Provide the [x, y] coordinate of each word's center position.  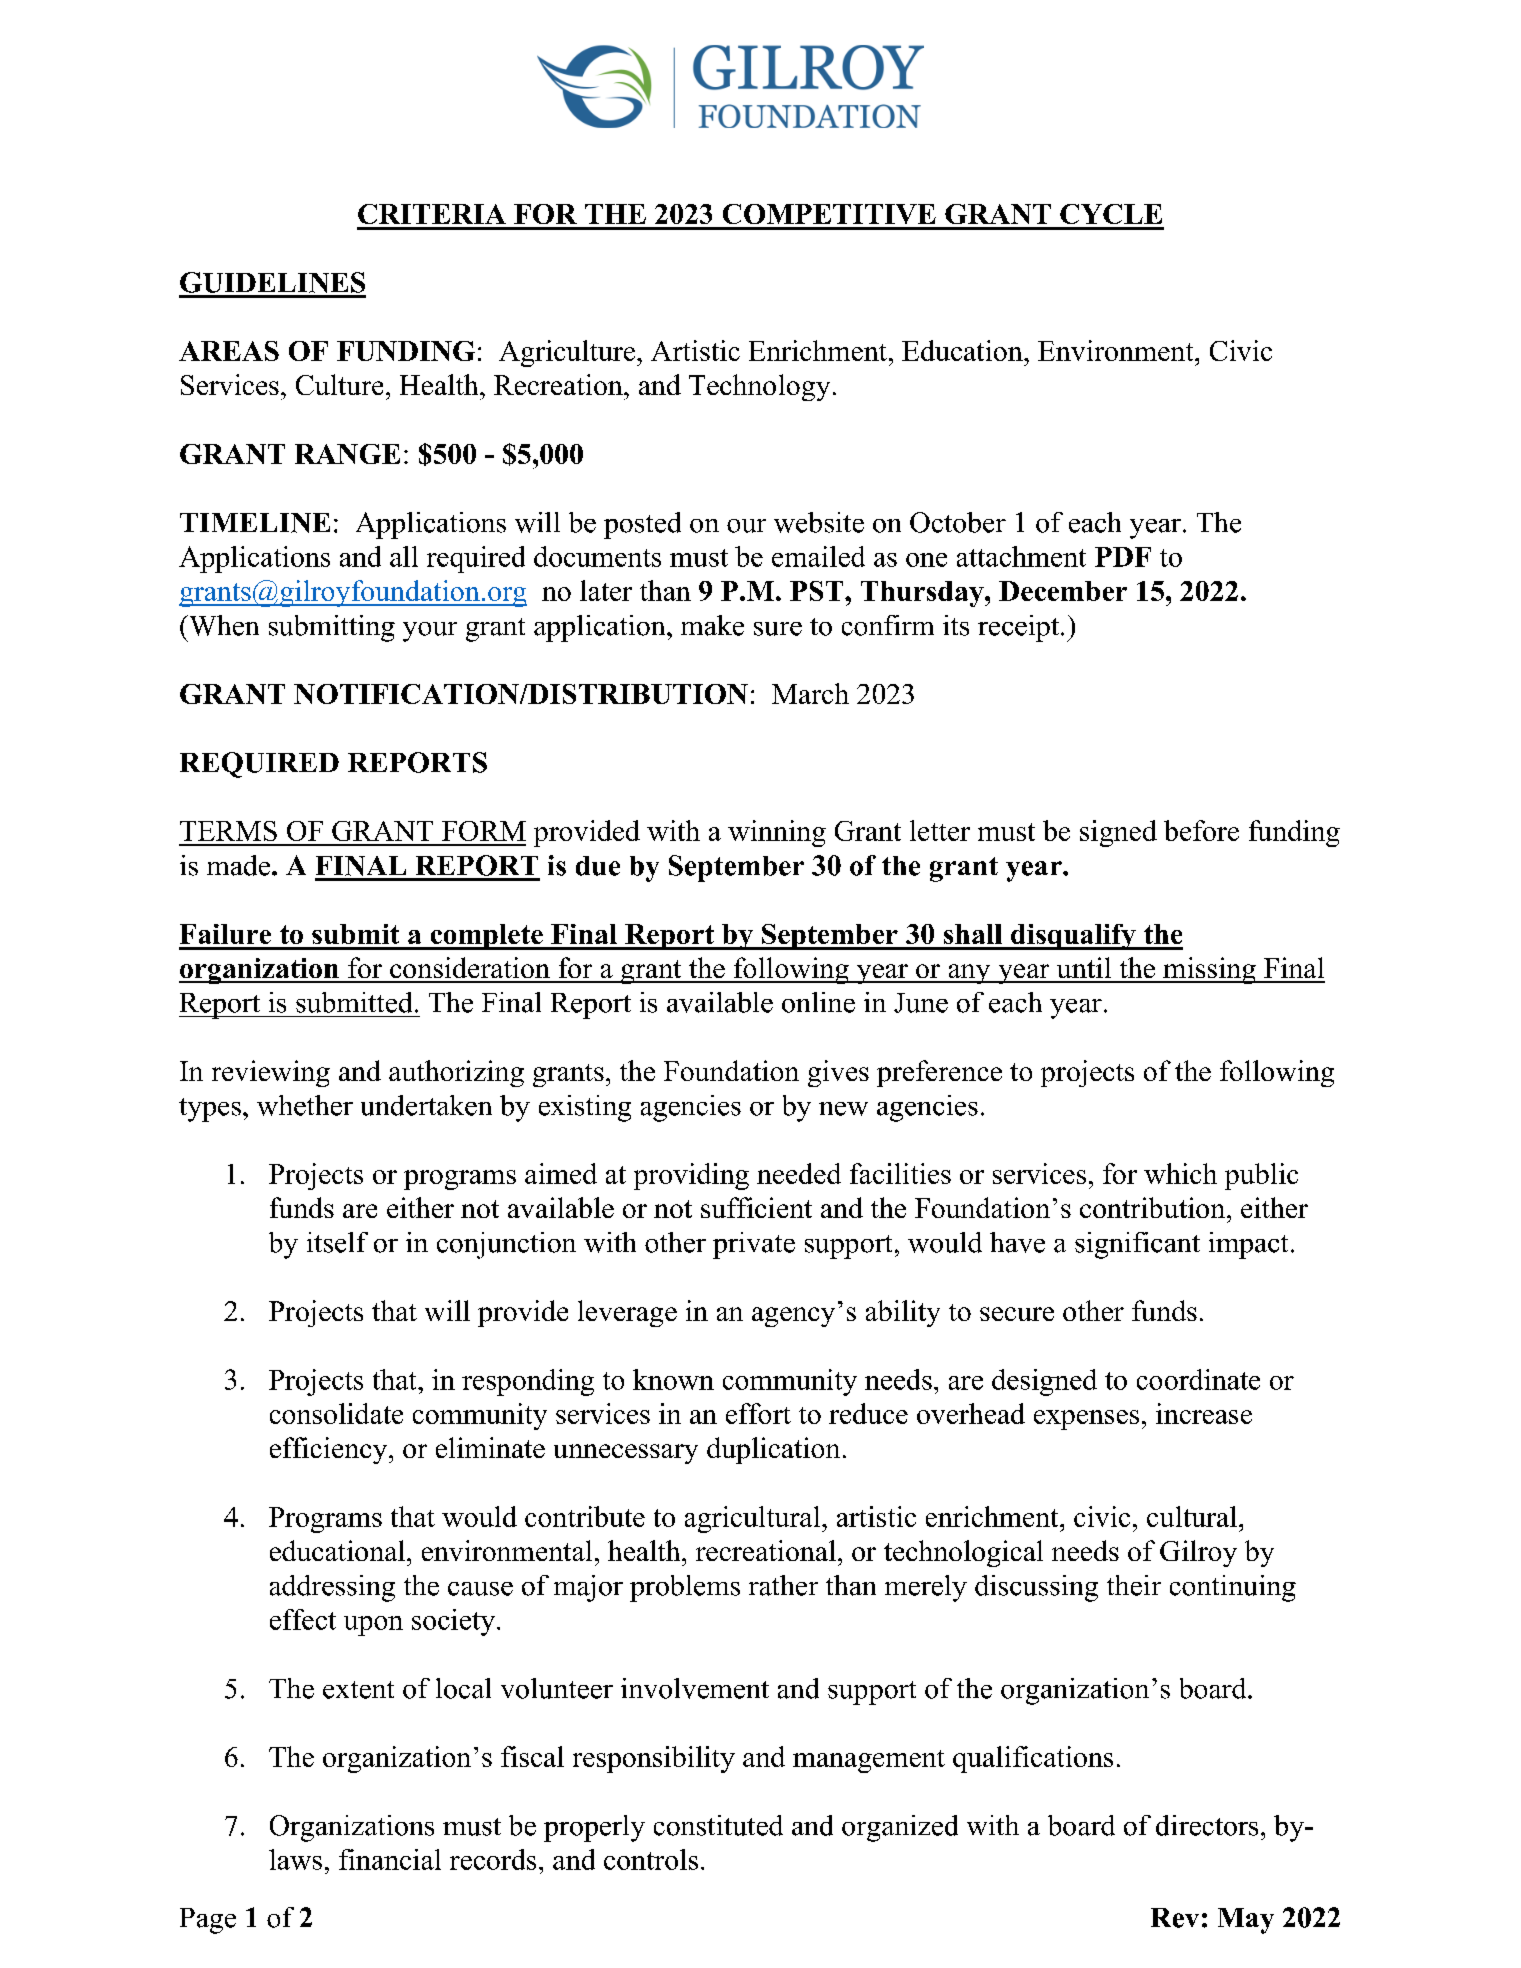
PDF [1123, 557]
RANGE [347, 454]
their [1134, 1585]
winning [777, 833]
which [1180, 1173]
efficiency [330, 1450]
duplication [773, 1450]
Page [208, 1921]
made [240, 865]
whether [305, 1105]
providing [691, 1176]
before [1201, 830]
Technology [759, 387]
